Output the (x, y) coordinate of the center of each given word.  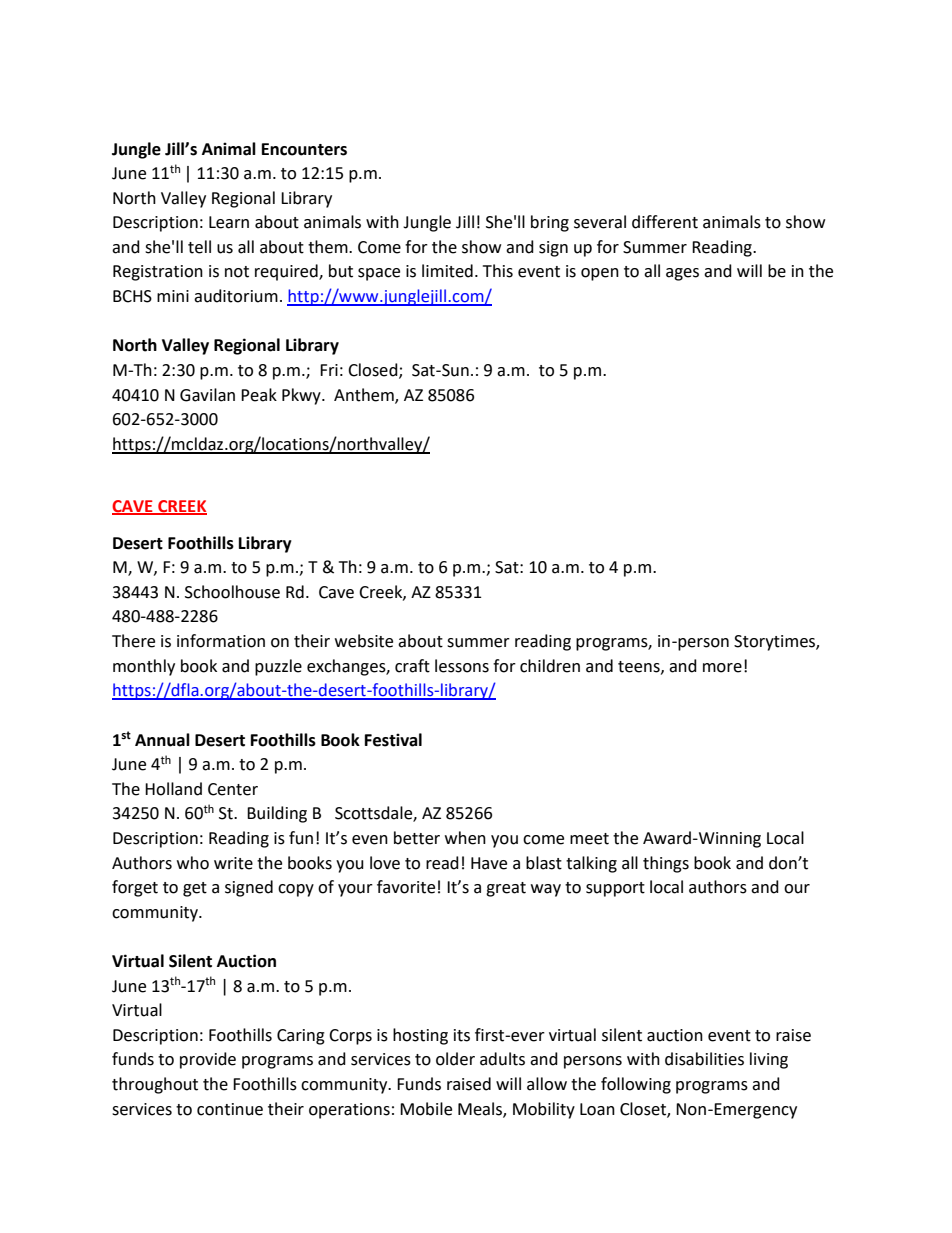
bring (550, 223)
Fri (329, 370)
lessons (462, 666)
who (193, 863)
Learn (229, 222)
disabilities (704, 1059)
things (666, 864)
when (465, 838)
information (221, 641)
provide (208, 1060)
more (722, 668)
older (455, 1059)
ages (682, 274)
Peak (259, 395)
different (665, 222)
